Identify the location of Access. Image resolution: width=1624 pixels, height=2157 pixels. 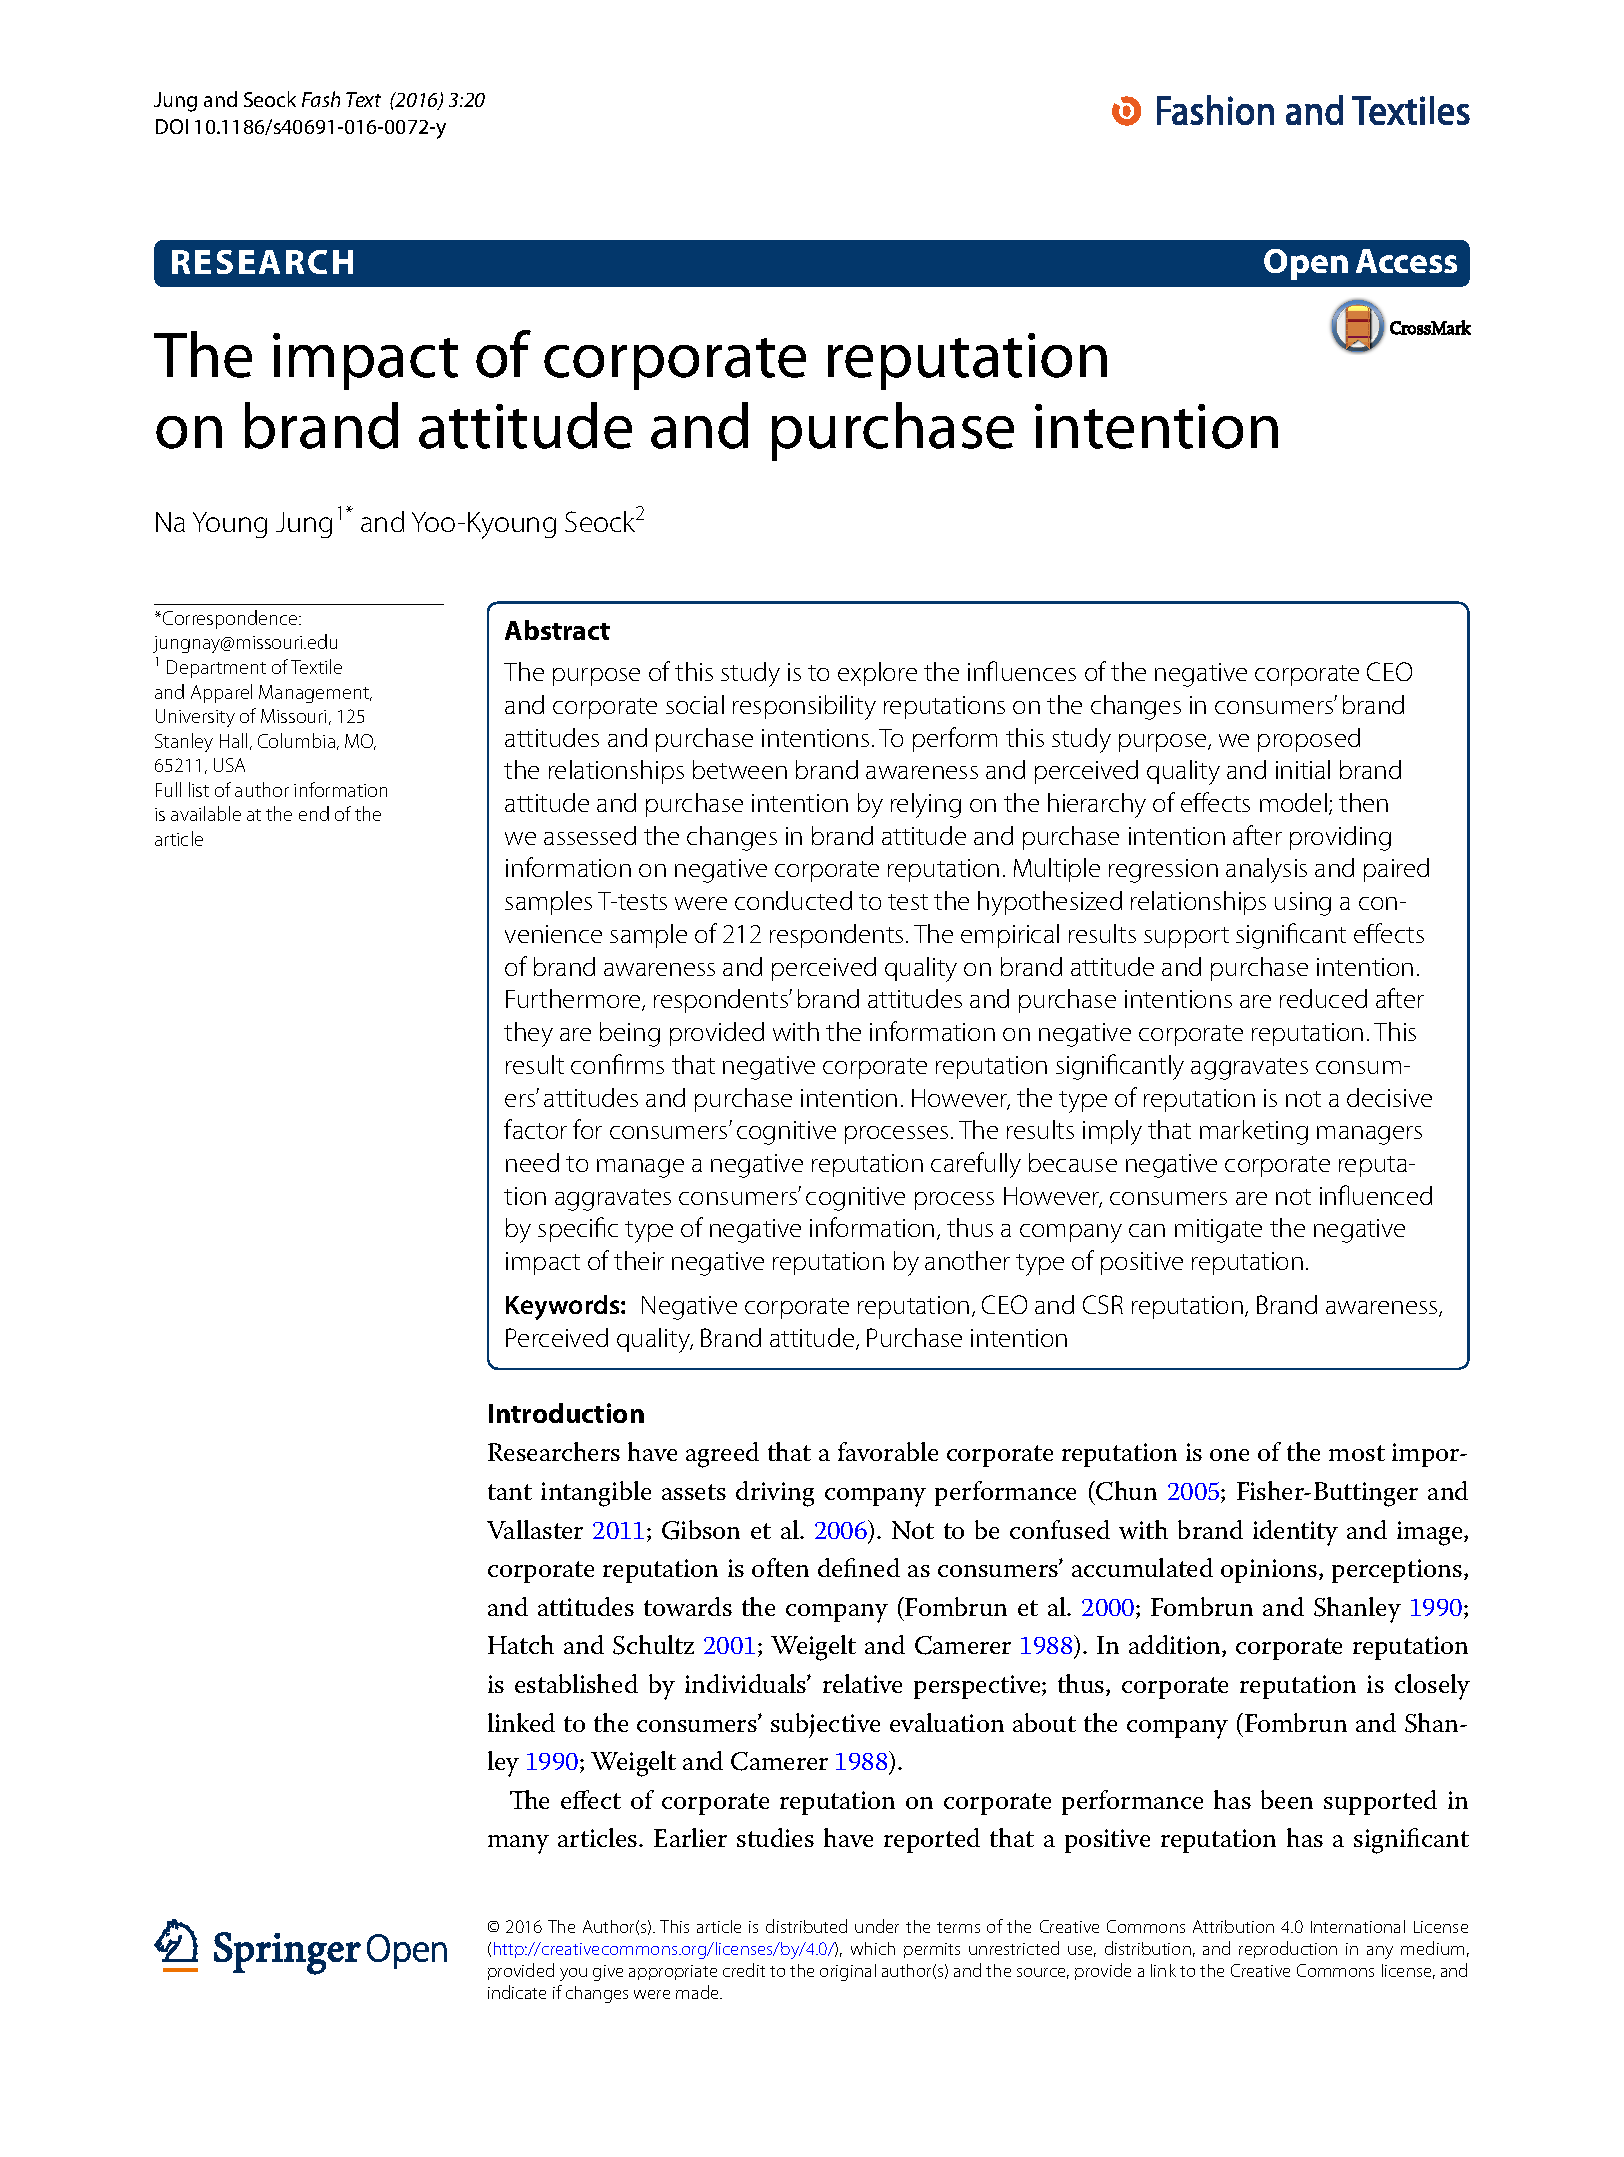
(1406, 261).
